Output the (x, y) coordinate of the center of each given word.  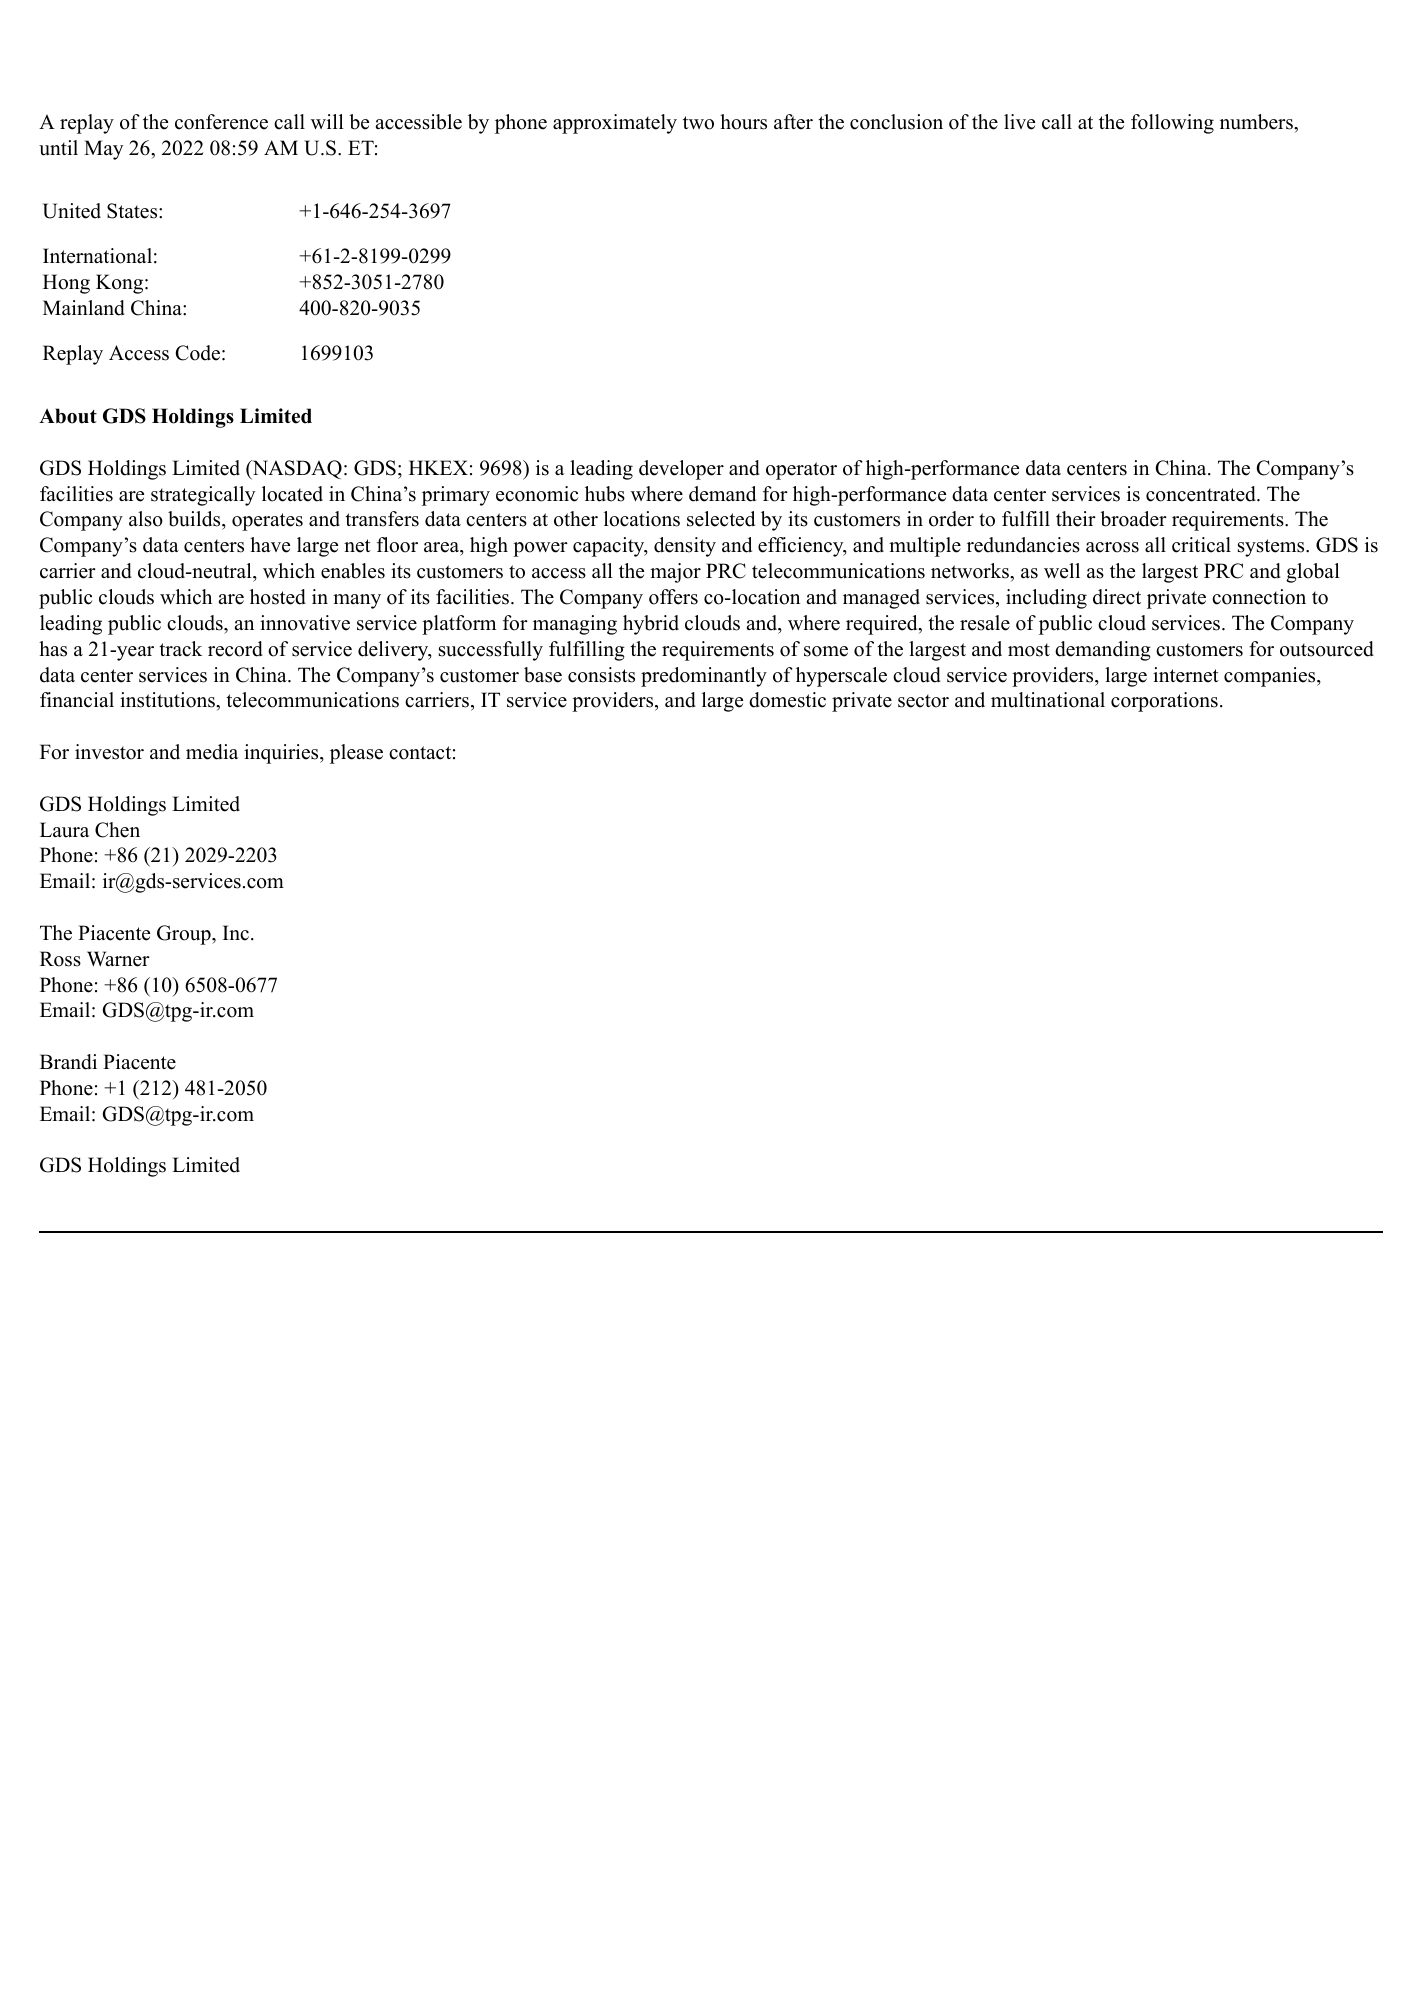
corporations (1164, 702)
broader (1133, 519)
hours (743, 122)
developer (681, 470)
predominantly (704, 677)
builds (195, 520)
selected (721, 519)
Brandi (68, 1062)
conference (221, 122)
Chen (117, 830)
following (1172, 124)
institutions (168, 700)
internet (1186, 675)
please (356, 754)
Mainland (84, 308)
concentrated (1202, 494)
